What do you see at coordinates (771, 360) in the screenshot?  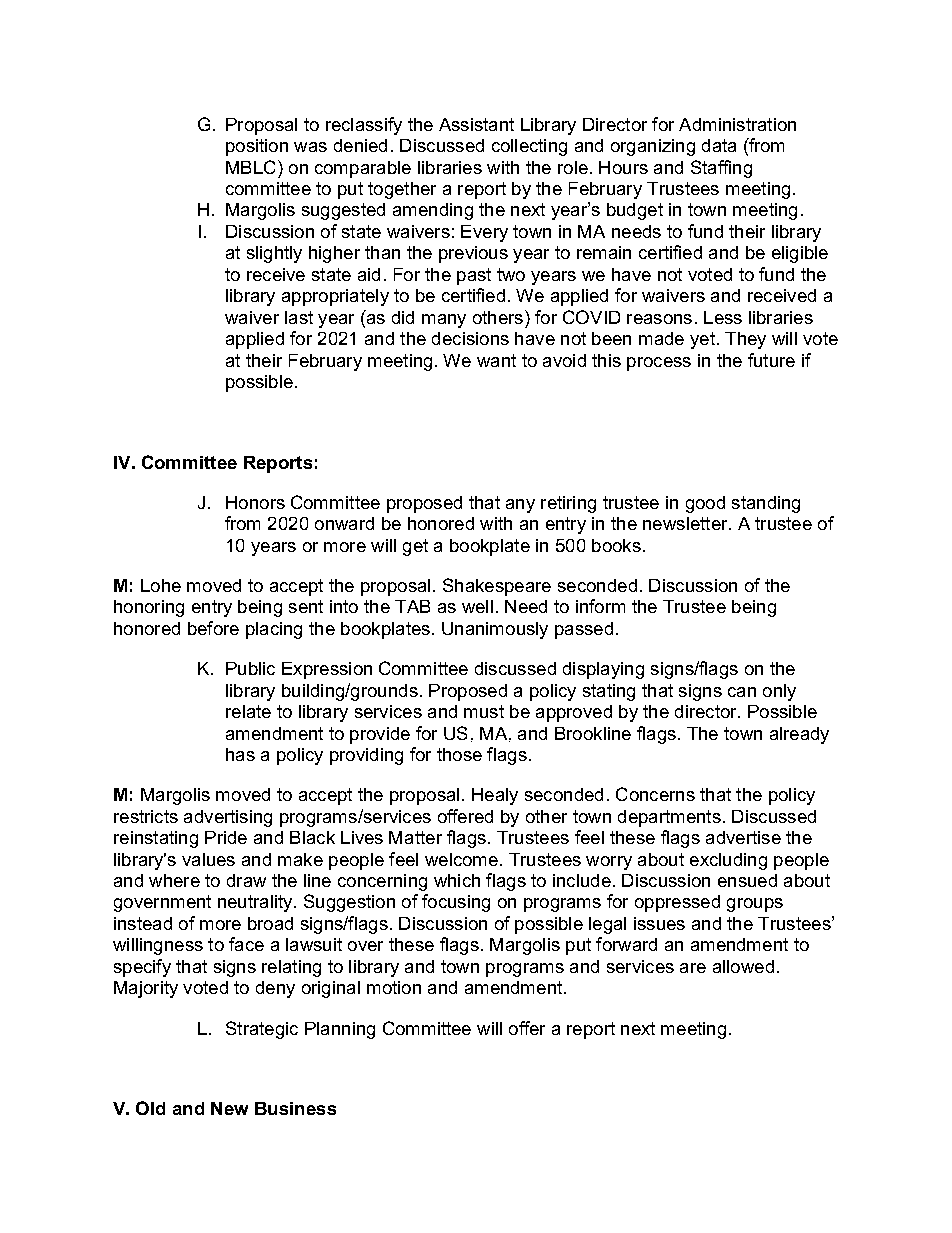 I see `future` at bounding box center [771, 360].
